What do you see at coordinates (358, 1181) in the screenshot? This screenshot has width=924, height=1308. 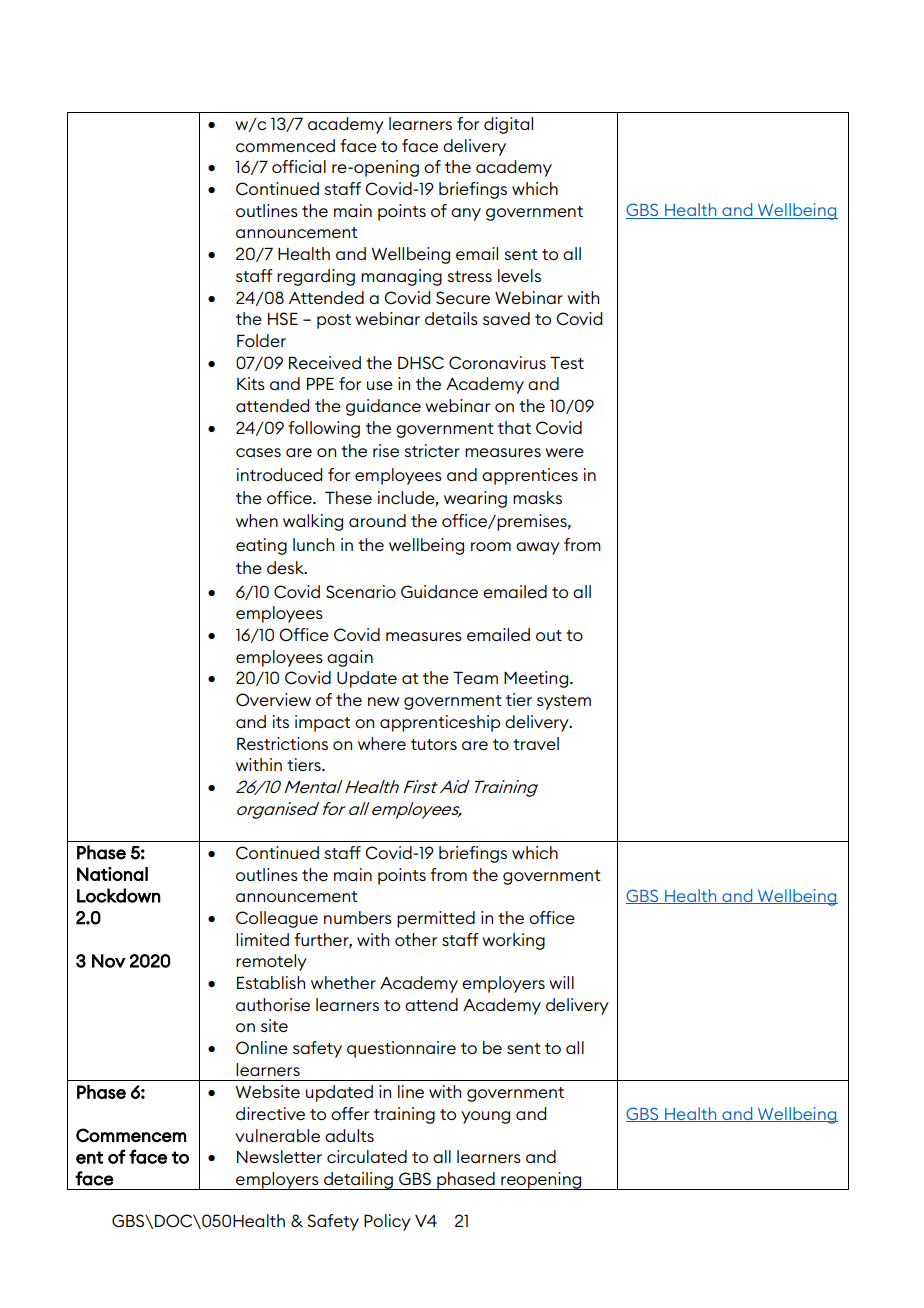 I see `detailing` at bounding box center [358, 1181].
